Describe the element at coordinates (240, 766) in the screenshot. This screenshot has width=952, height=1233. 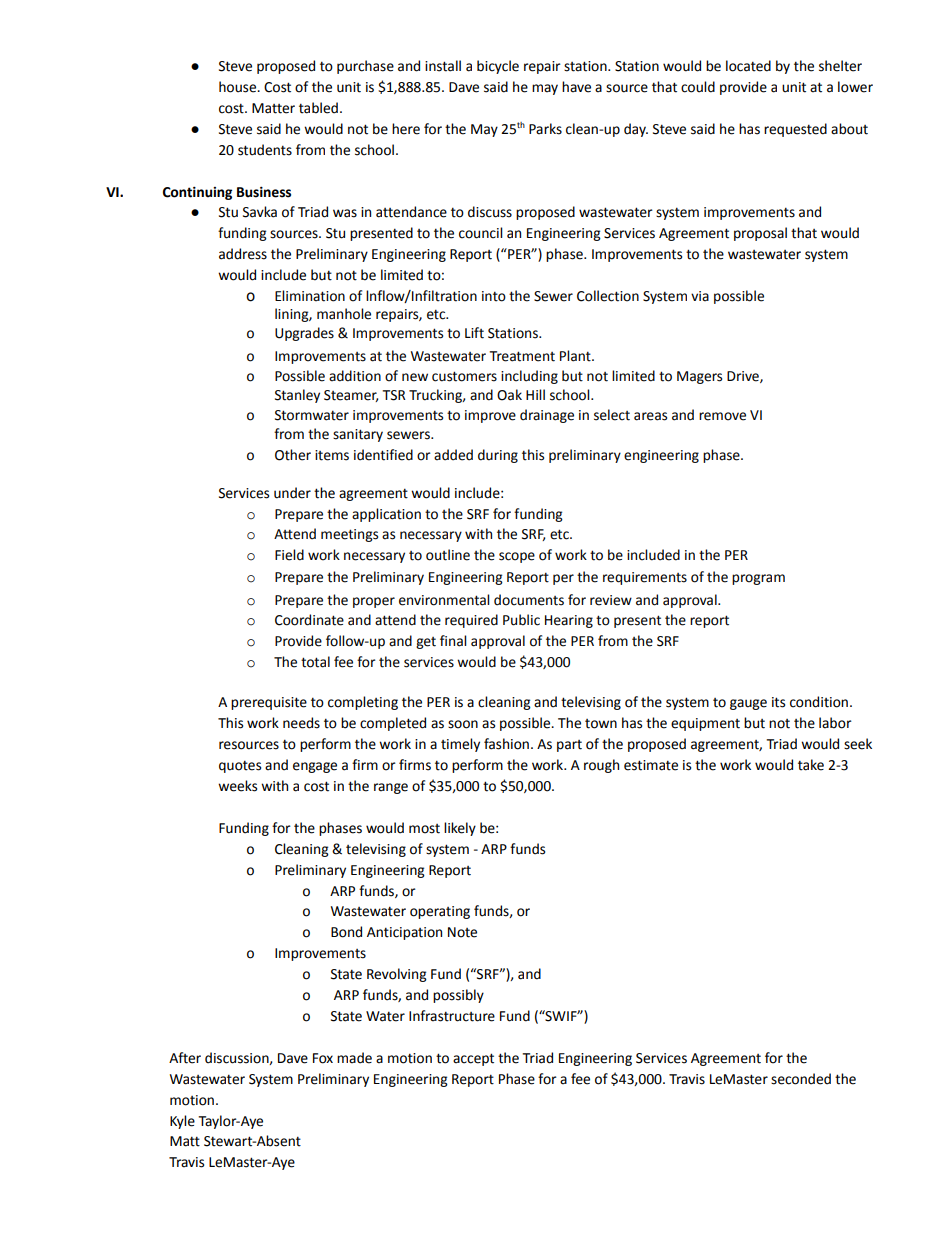
I see `quotes` at that location.
